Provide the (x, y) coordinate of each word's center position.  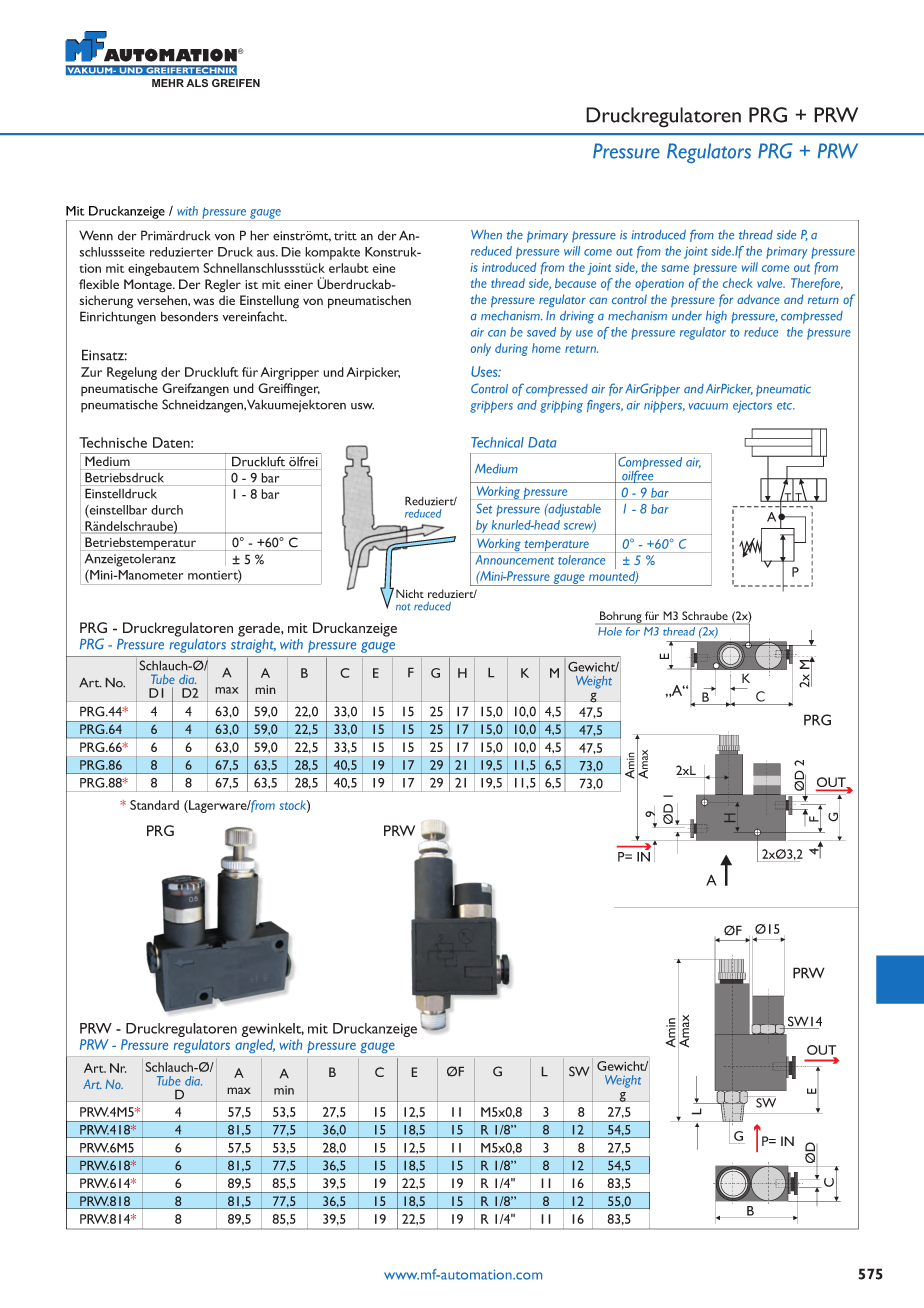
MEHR (168, 83)
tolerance (582, 558)
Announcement (515, 558)
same (675, 268)
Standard (154, 805)
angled (255, 1046)
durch (167, 510)
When (486, 235)
